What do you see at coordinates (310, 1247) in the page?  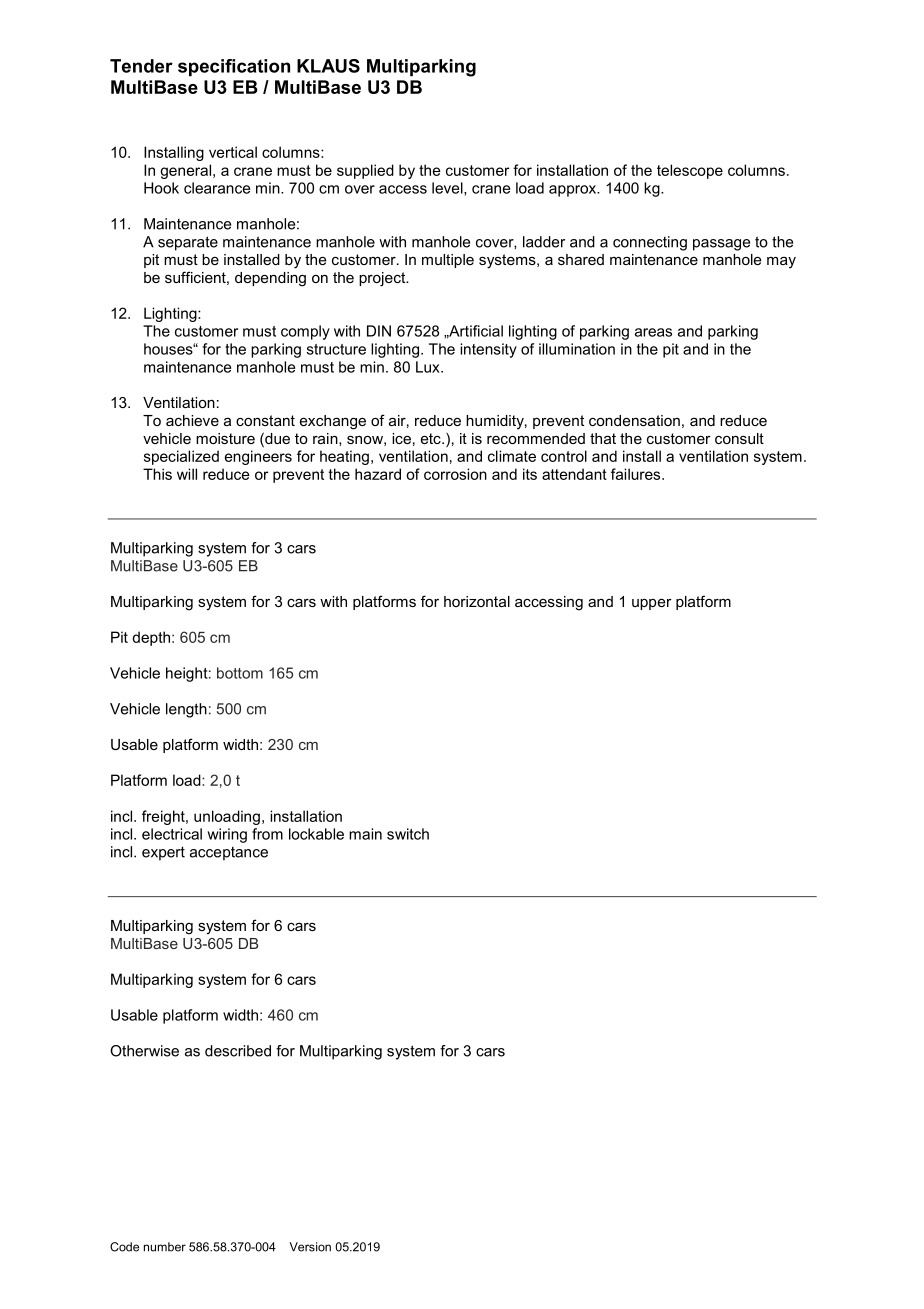 I see `Version` at bounding box center [310, 1247].
